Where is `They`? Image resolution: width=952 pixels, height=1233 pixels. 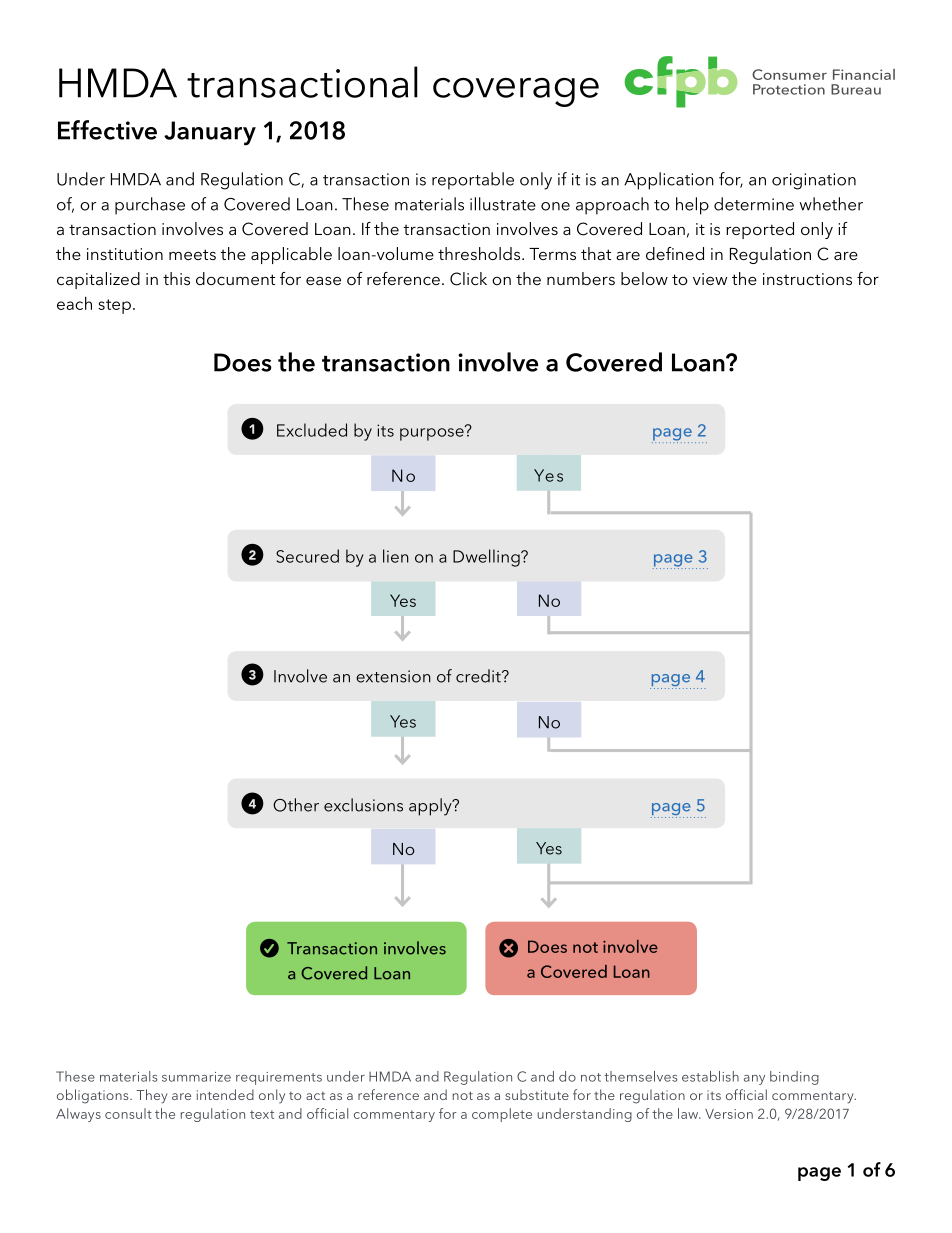 They is located at coordinates (152, 1096).
